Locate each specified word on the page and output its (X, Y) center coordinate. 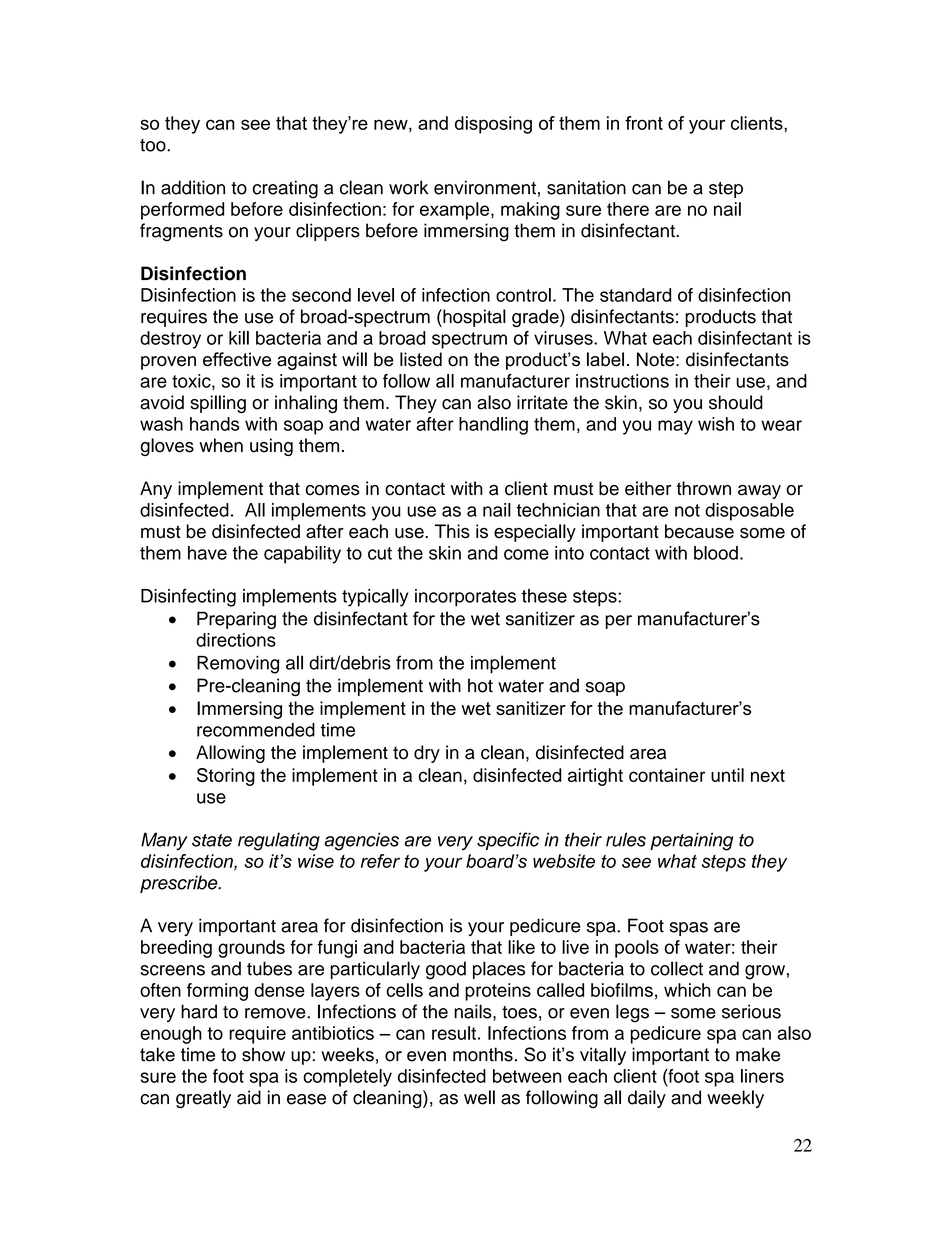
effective (237, 359)
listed (421, 359)
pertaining (691, 841)
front (644, 123)
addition (193, 187)
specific (508, 841)
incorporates (465, 598)
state (212, 840)
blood (716, 553)
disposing (493, 125)
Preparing (236, 620)
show (263, 1054)
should (736, 402)
